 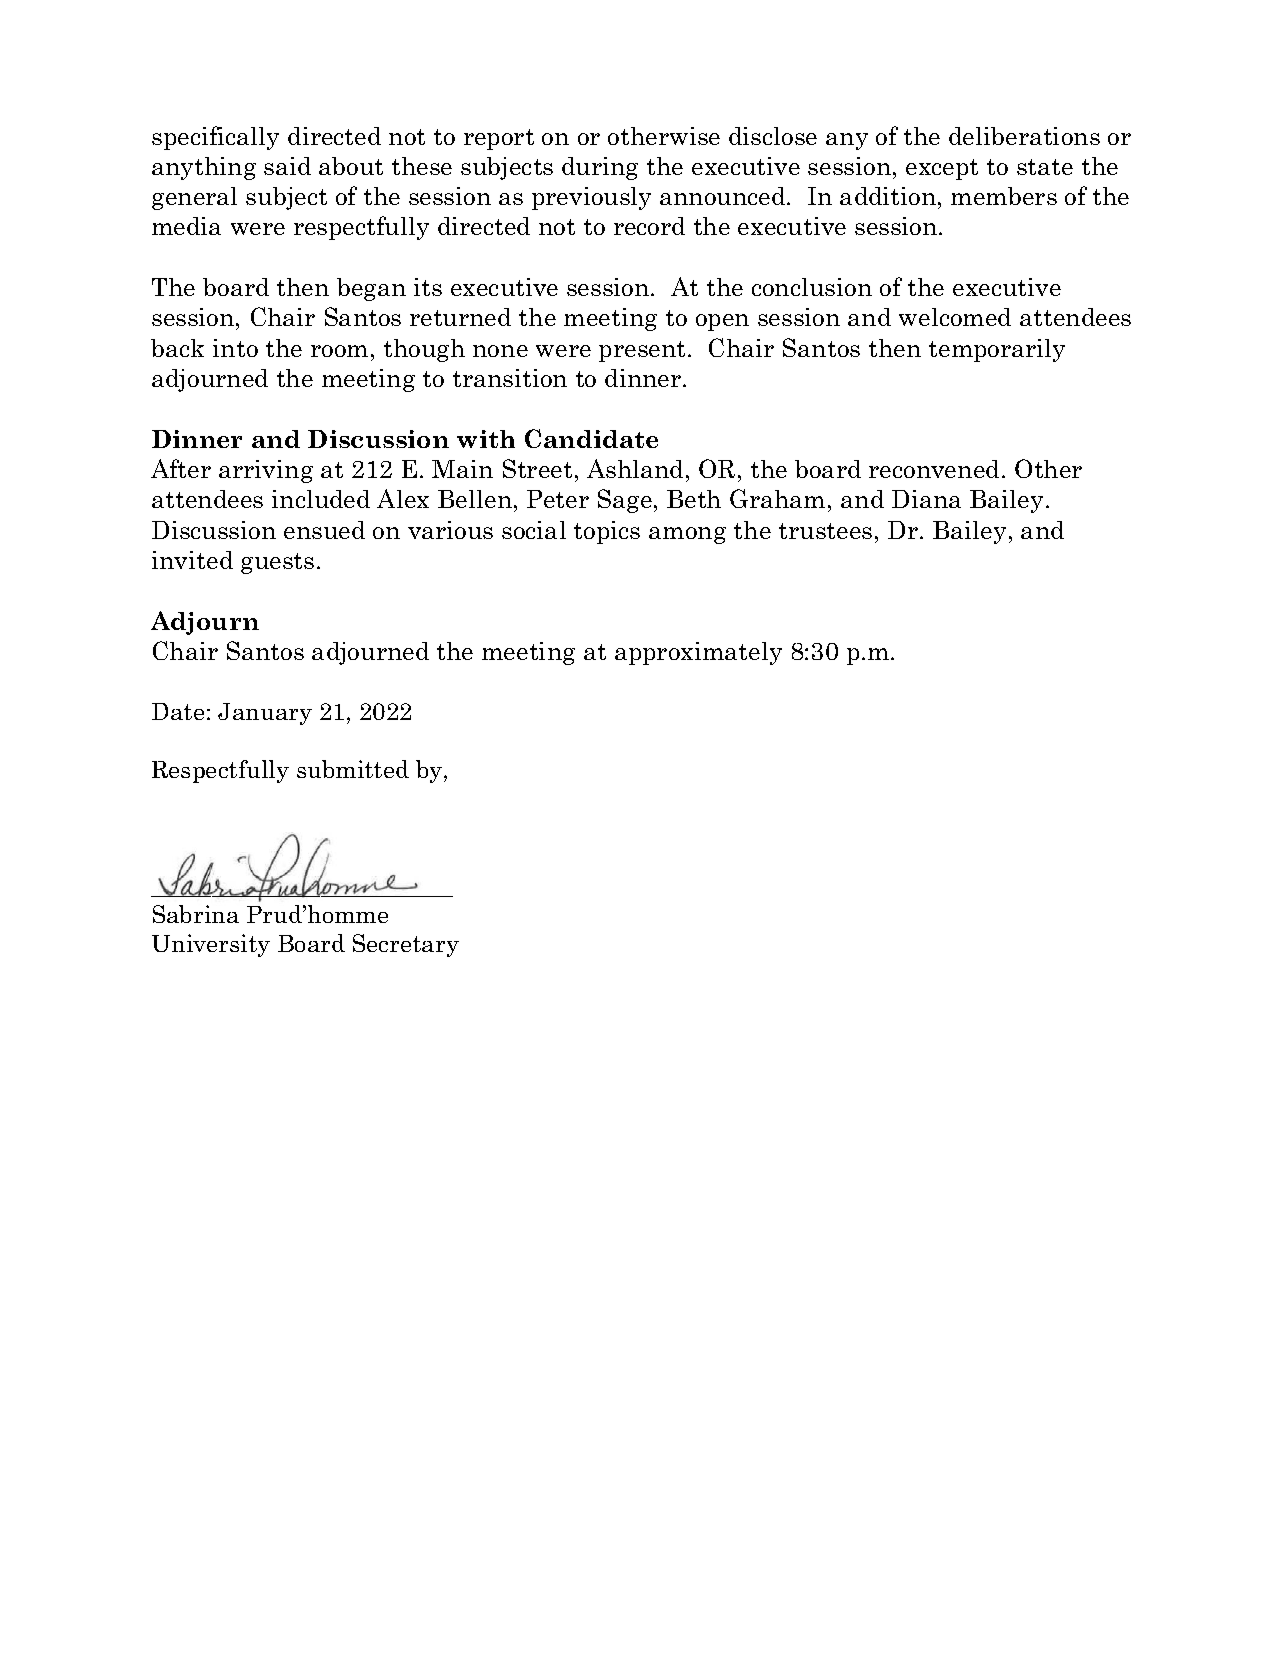 What do you see at coordinates (266, 471) in the screenshot?
I see `arriving` at bounding box center [266, 471].
